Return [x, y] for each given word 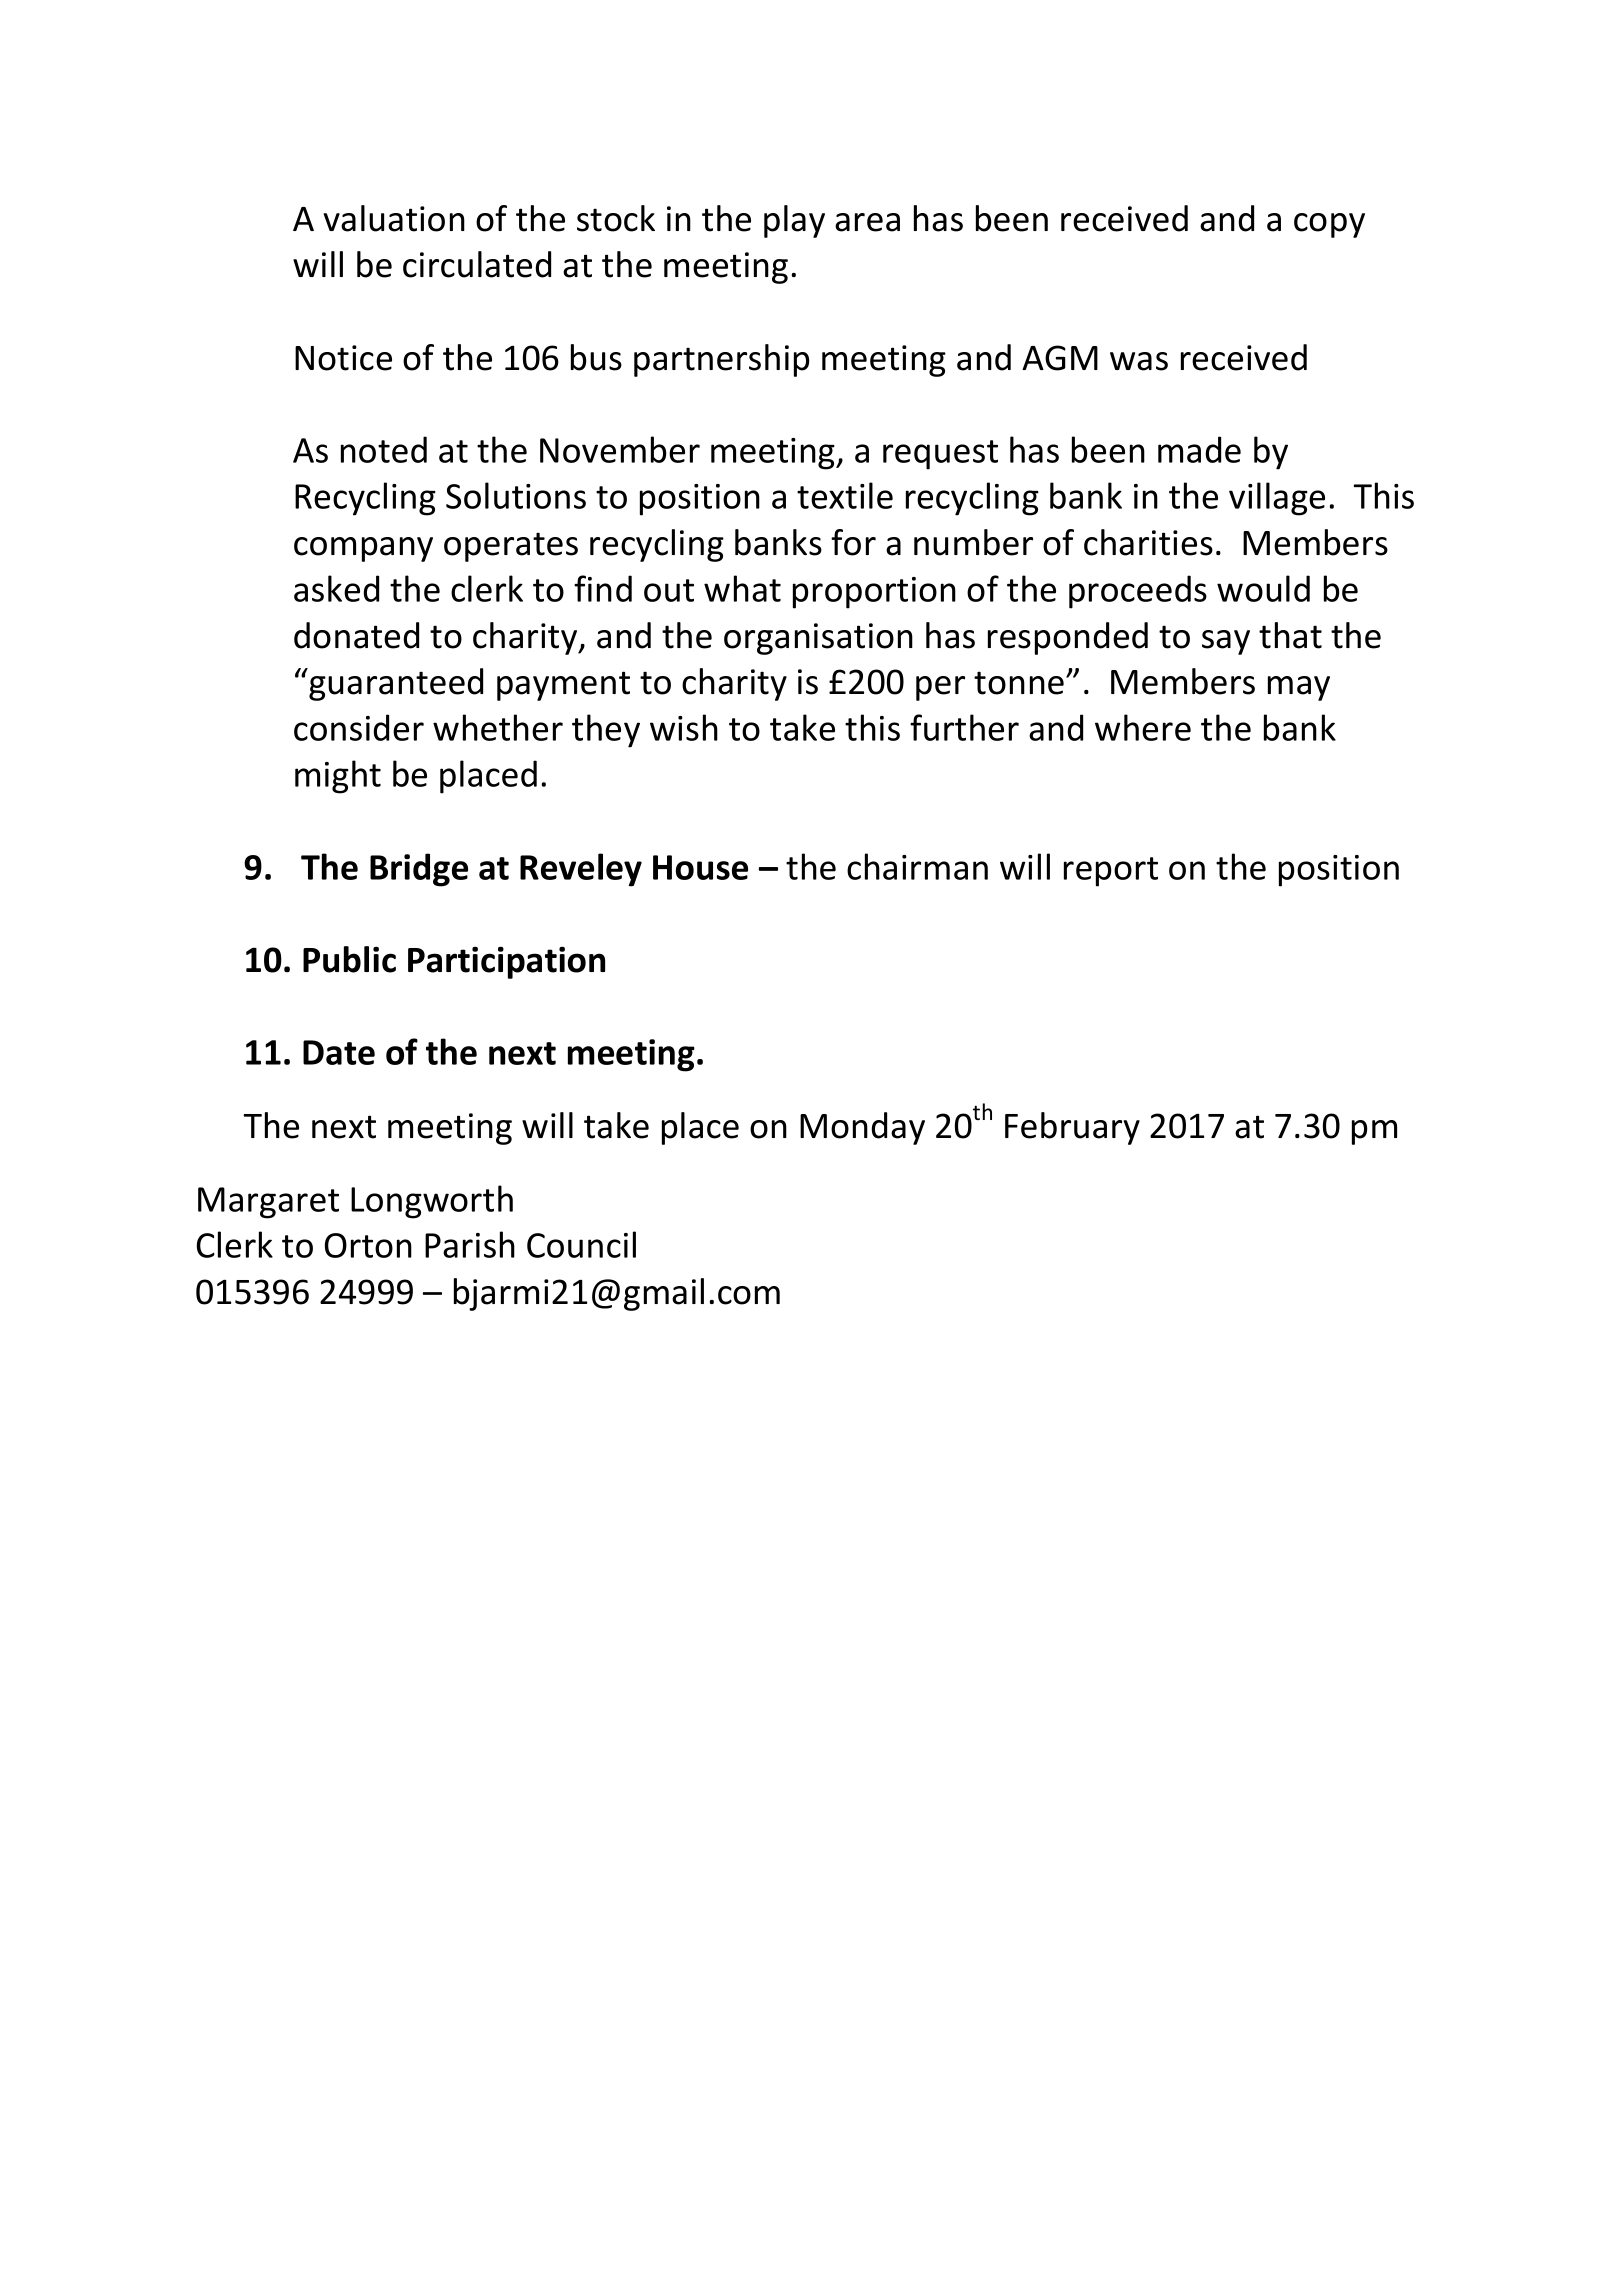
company [363, 549]
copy [1329, 225]
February [1072, 1128]
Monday [862, 1128]
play [794, 221]
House [700, 867]
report [1111, 872]
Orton [368, 1245]
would [1263, 588]
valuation [394, 218]
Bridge [419, 870]
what [742, 588]
